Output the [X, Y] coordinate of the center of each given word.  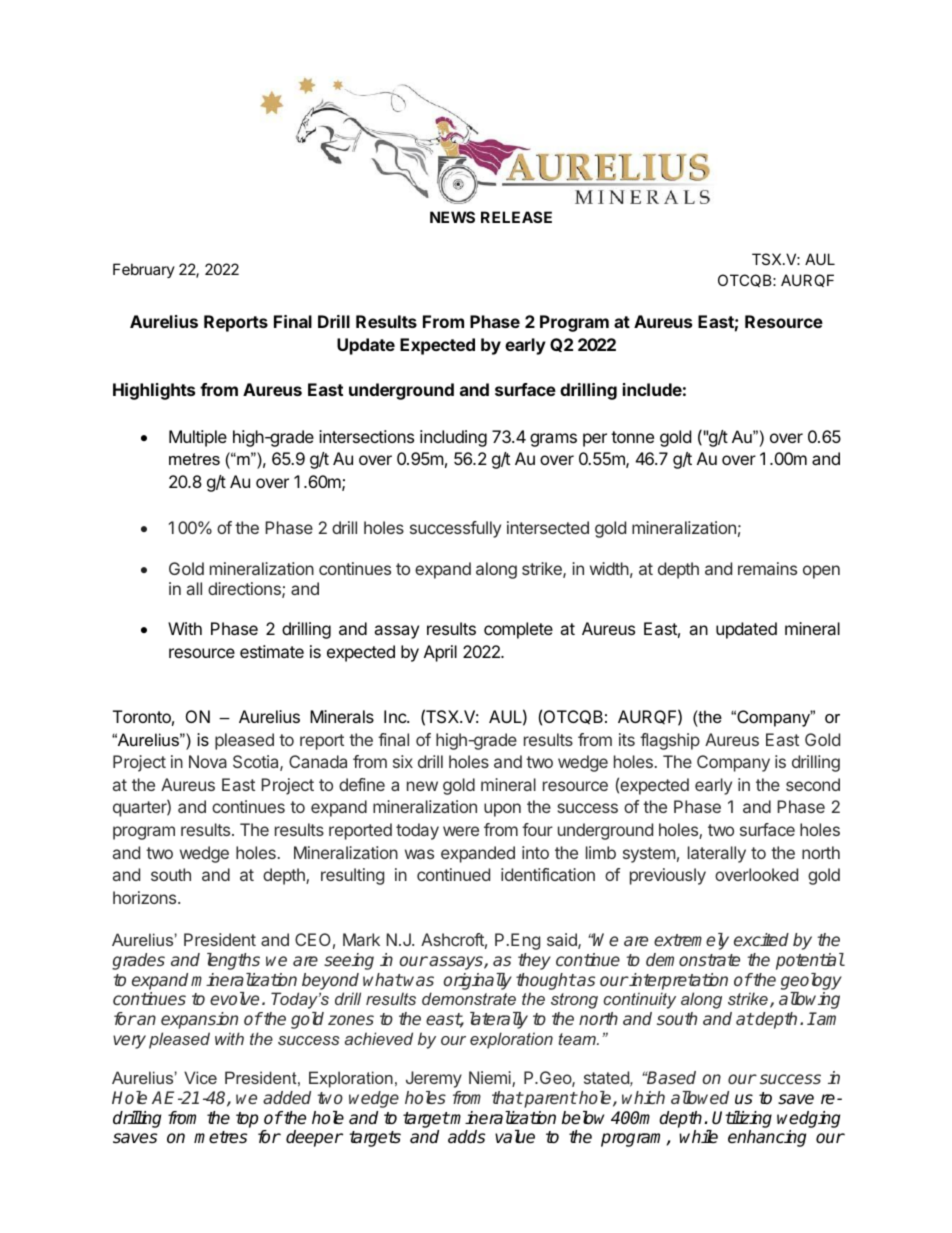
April [440, 653]
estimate [272, 651]
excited [761, 939]
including [453, 438]
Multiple [198, 438]
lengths [233, 961]
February [144, 270]
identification [548, 874]
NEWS [452, 217]
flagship [670, 741]
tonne [632, 437]
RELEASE [516, 217]
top [247, 1120]
